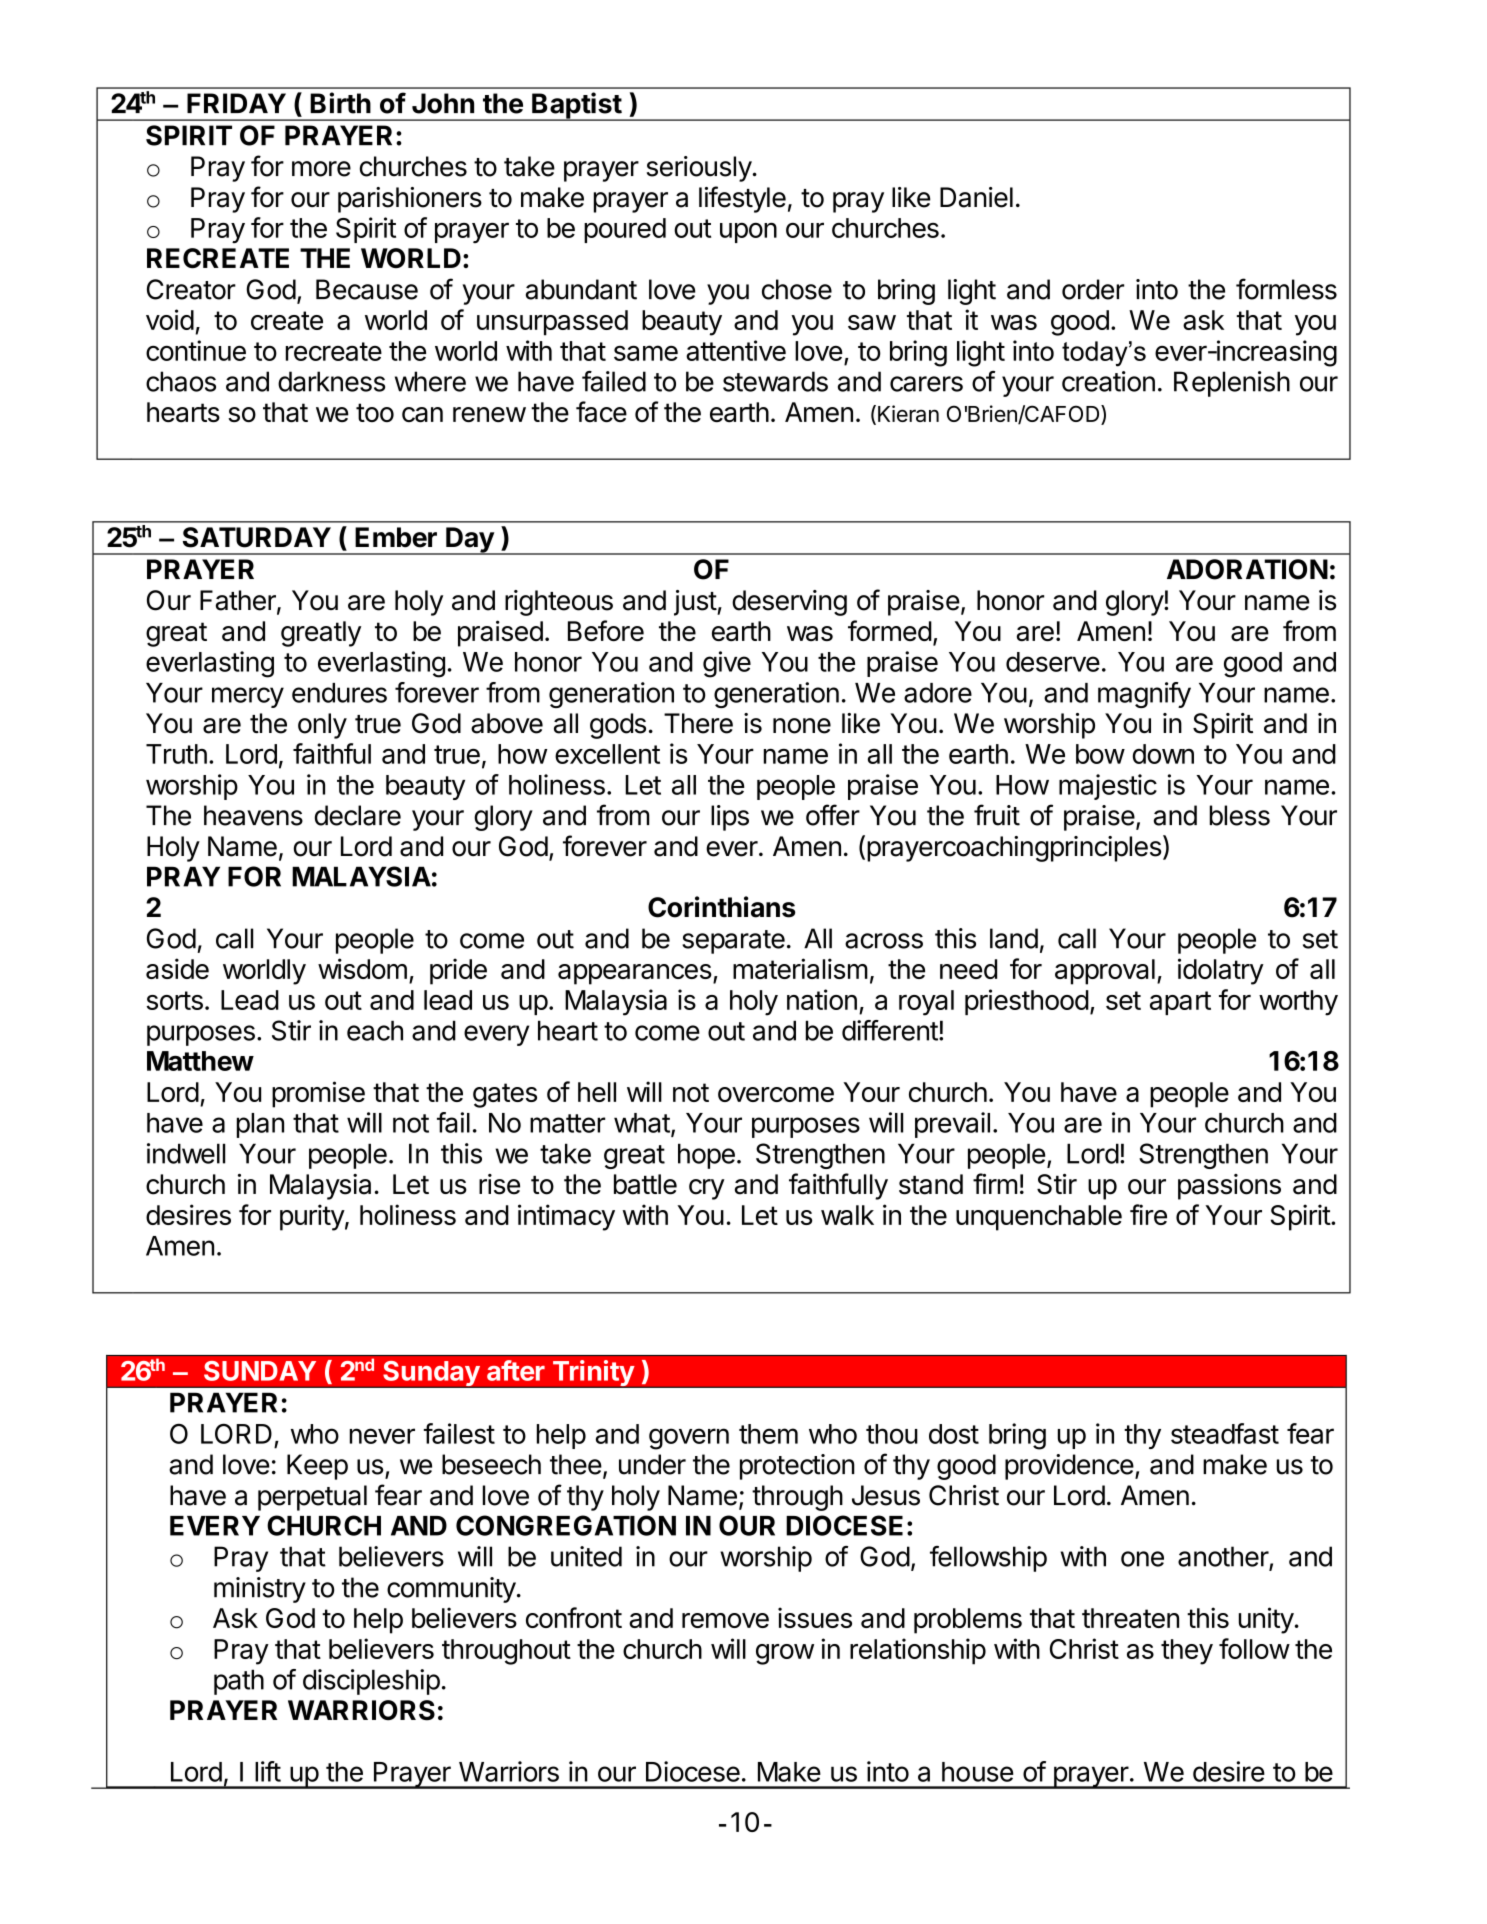  Describe the element at coordinates (976, 197) in the document. I see `Daniel` at that location.
